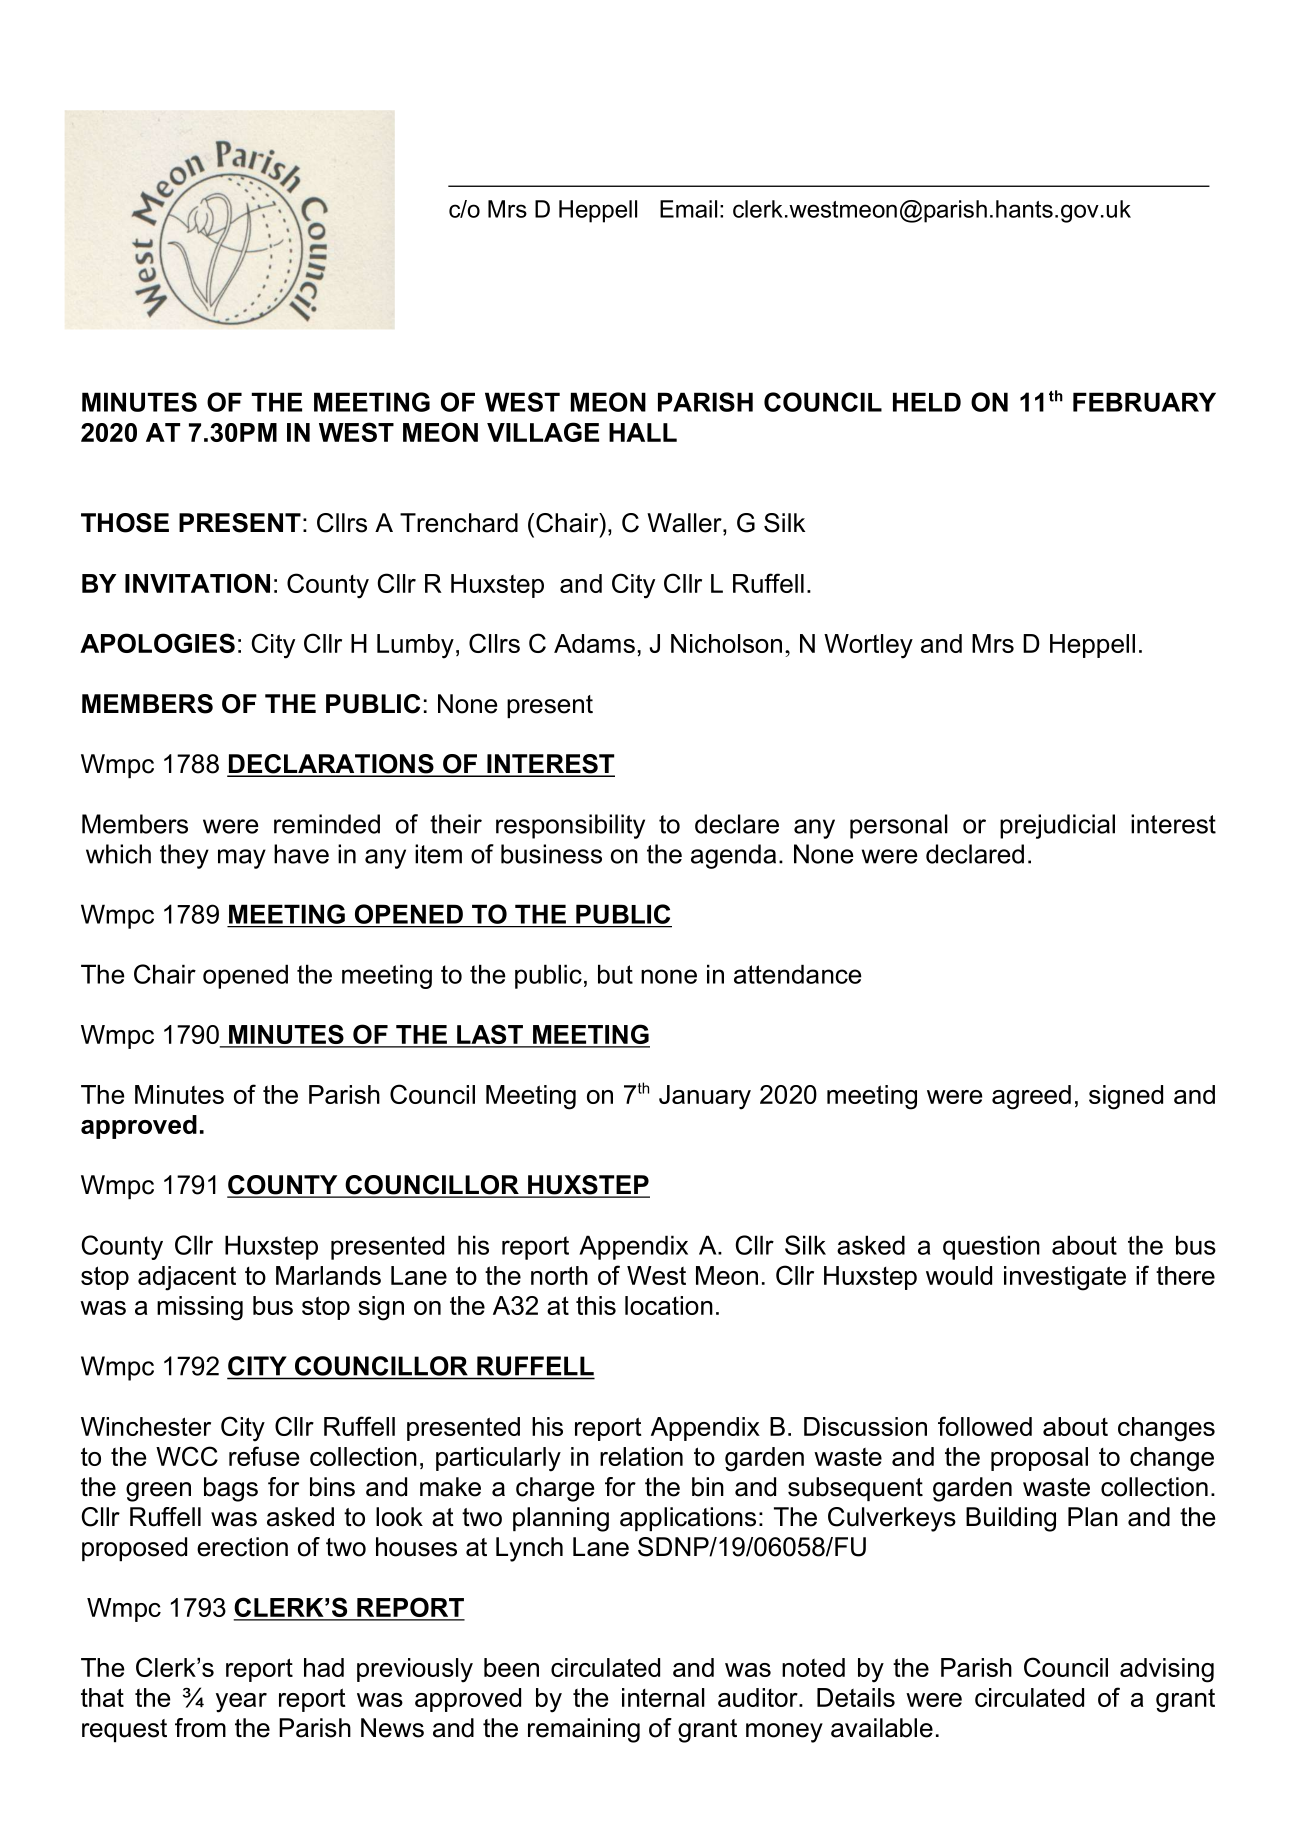 This image has width=1297, height=1834. Describe the element at coordinates (570, 826) in the image. I see `responsibility` at that location.
